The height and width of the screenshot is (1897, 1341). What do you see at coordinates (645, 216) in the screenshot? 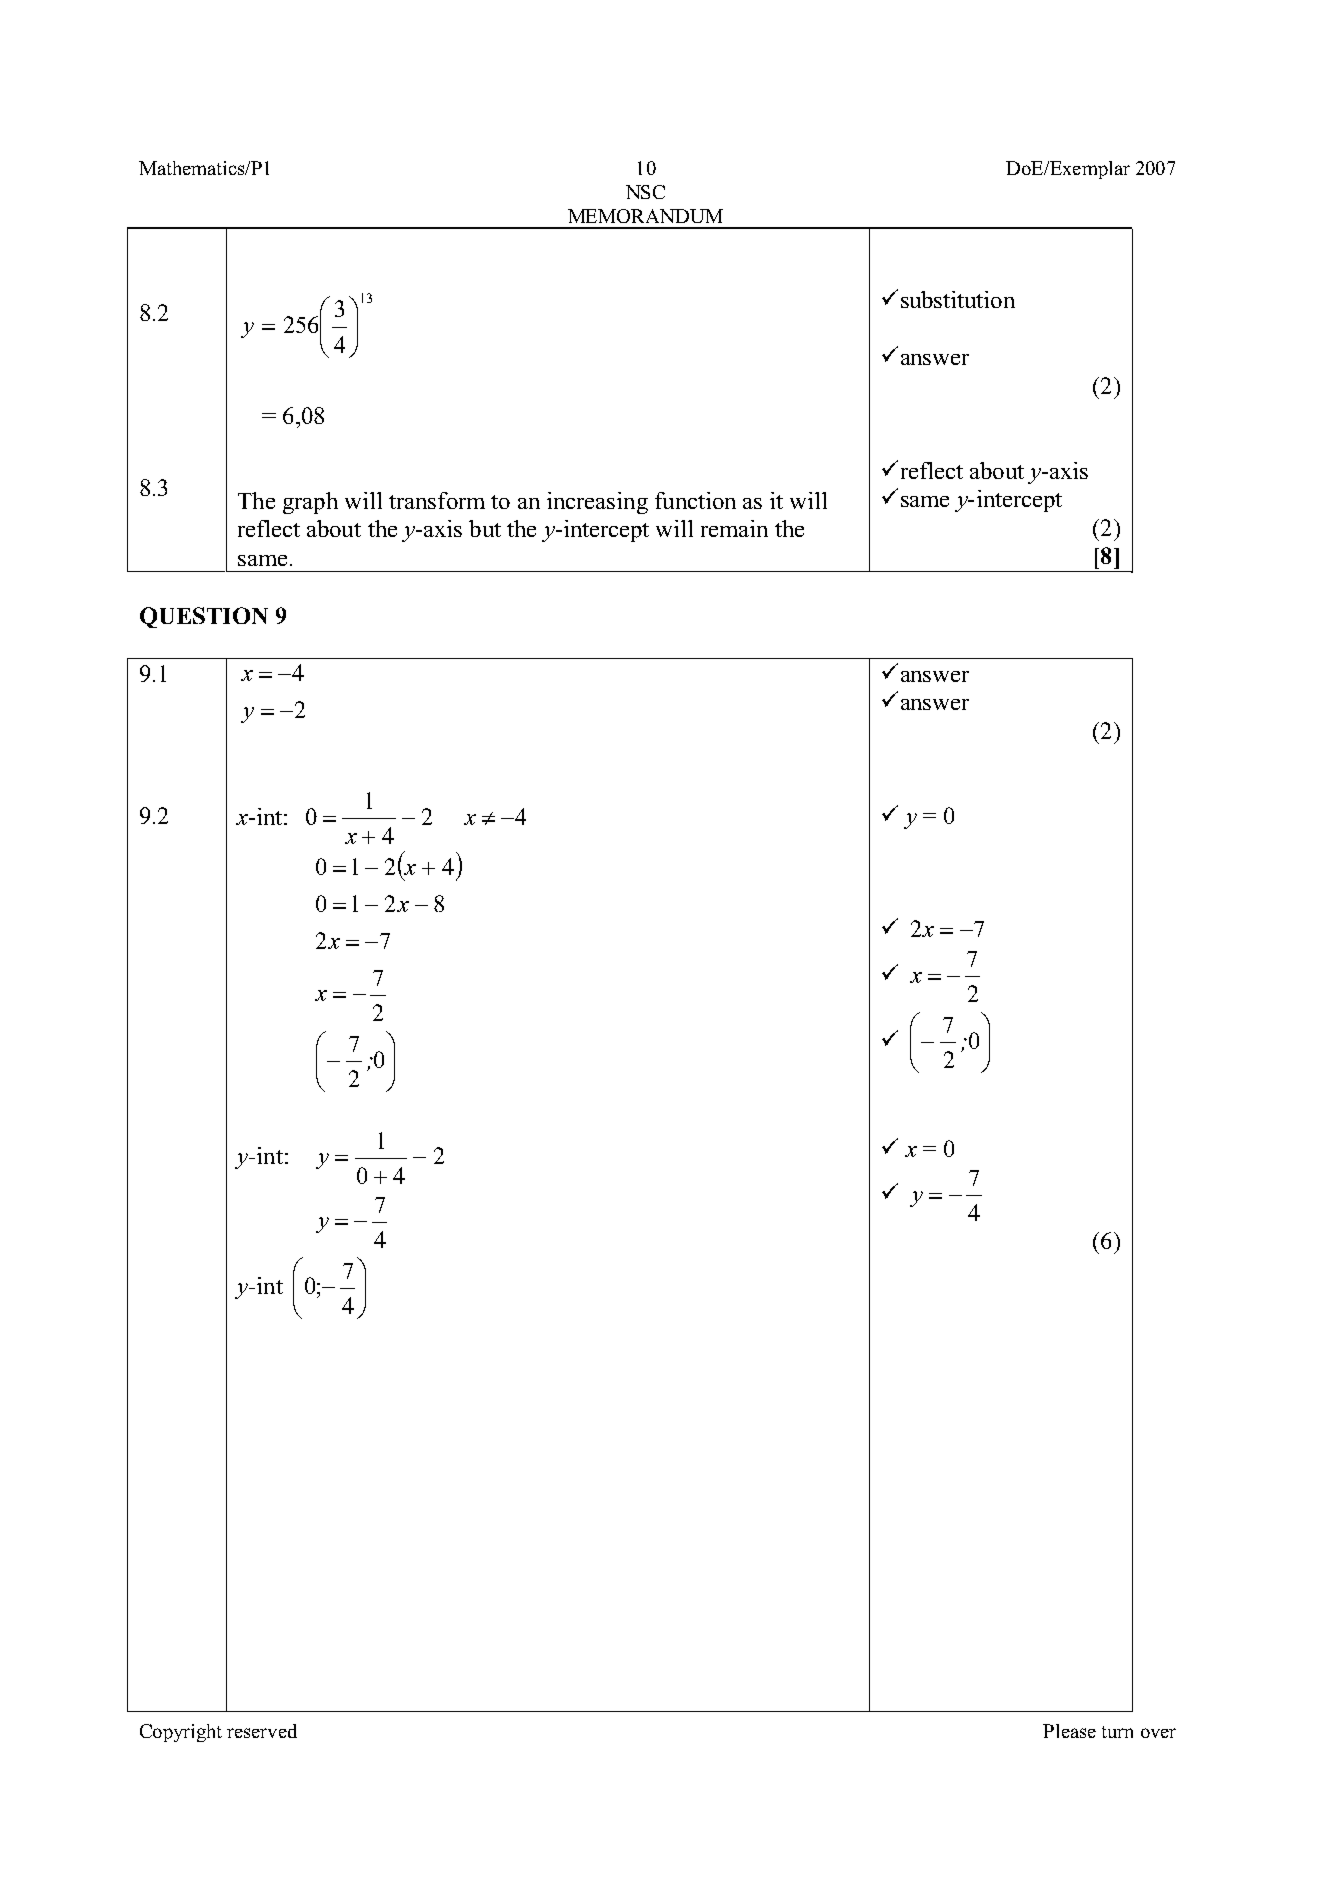
I see `MEMORANDUM` at bounding box center [645, 216].
